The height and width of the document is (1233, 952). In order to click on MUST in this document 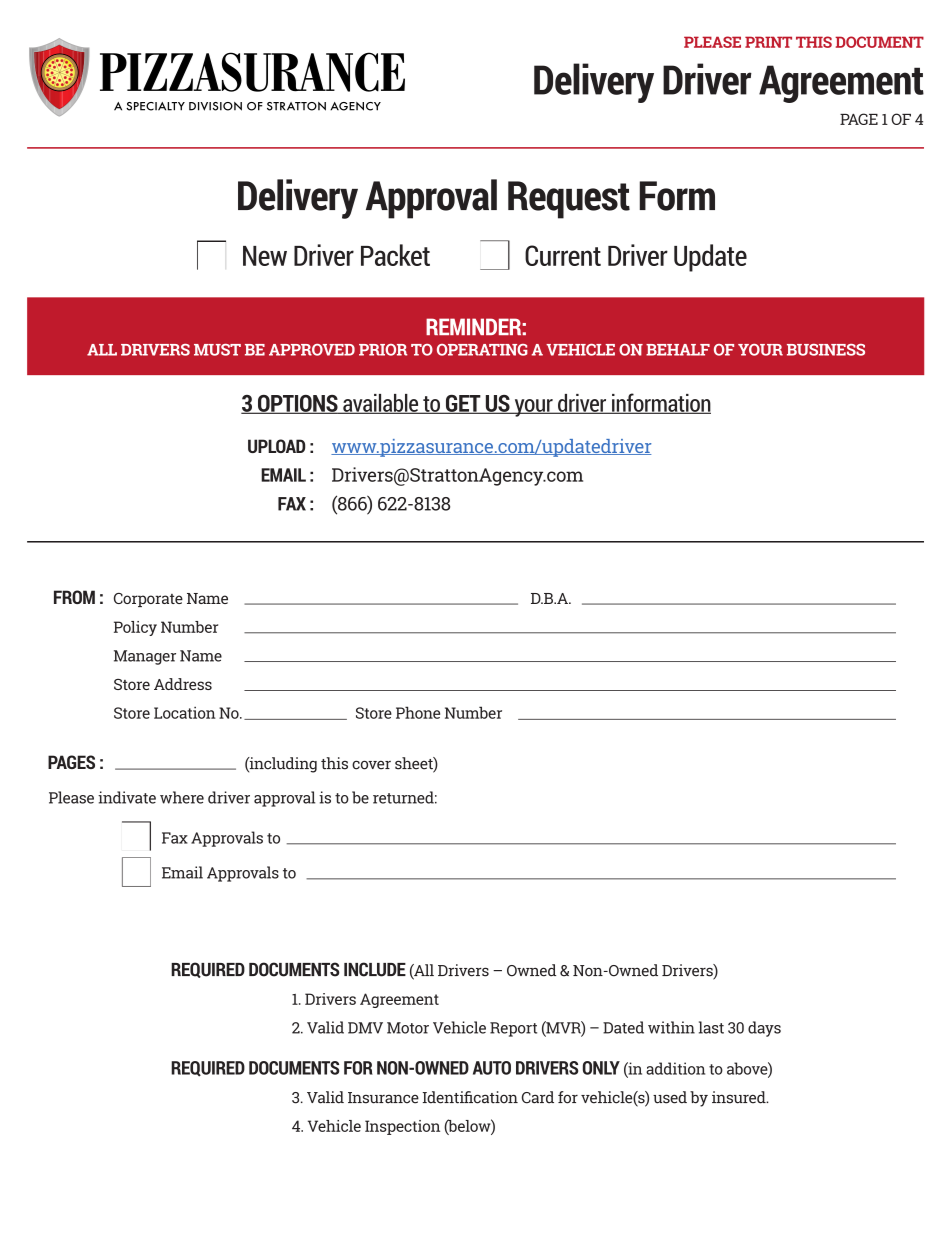, I will do `click(217, 350)`.
